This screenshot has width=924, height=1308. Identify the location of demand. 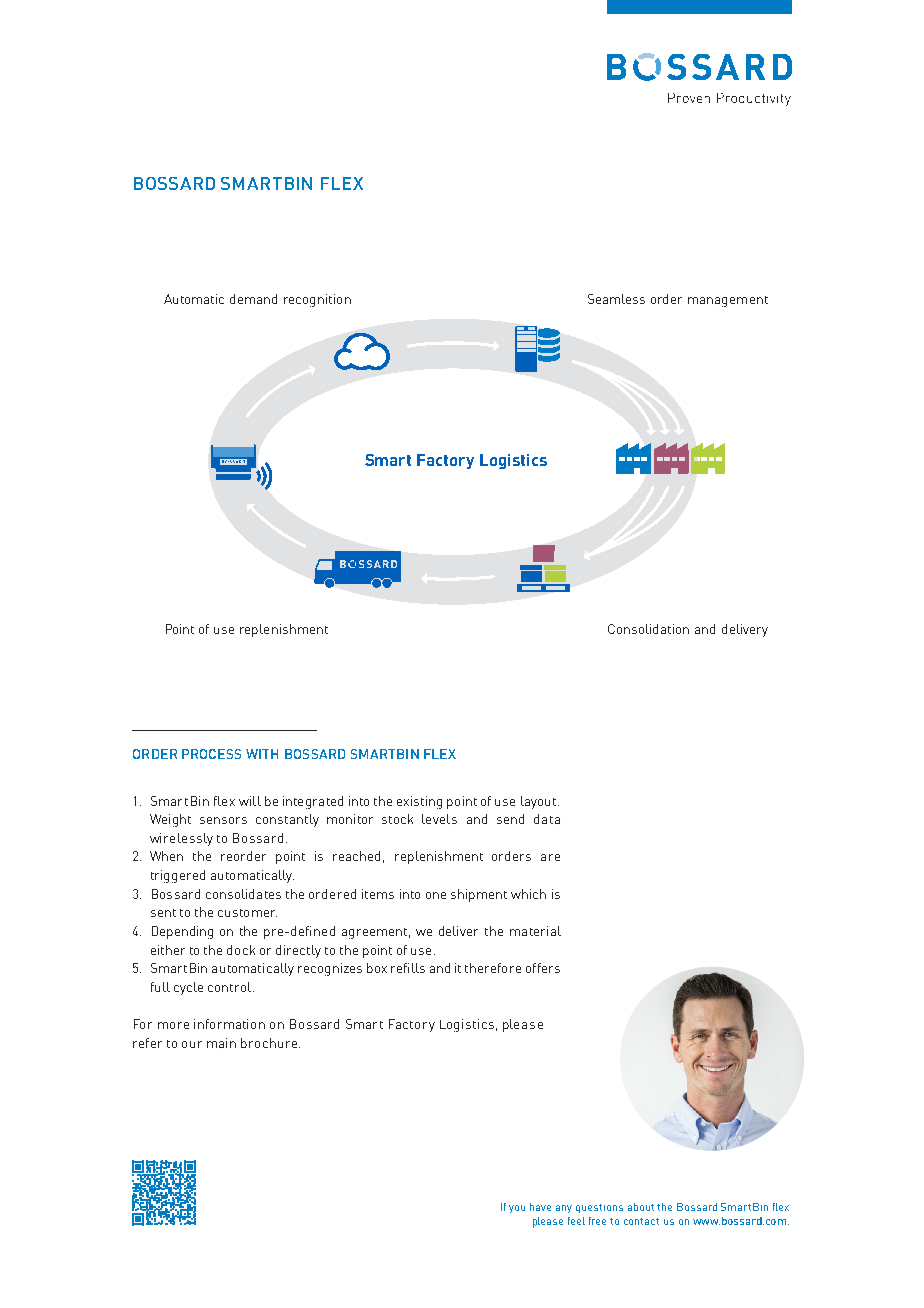
(253, 299).
